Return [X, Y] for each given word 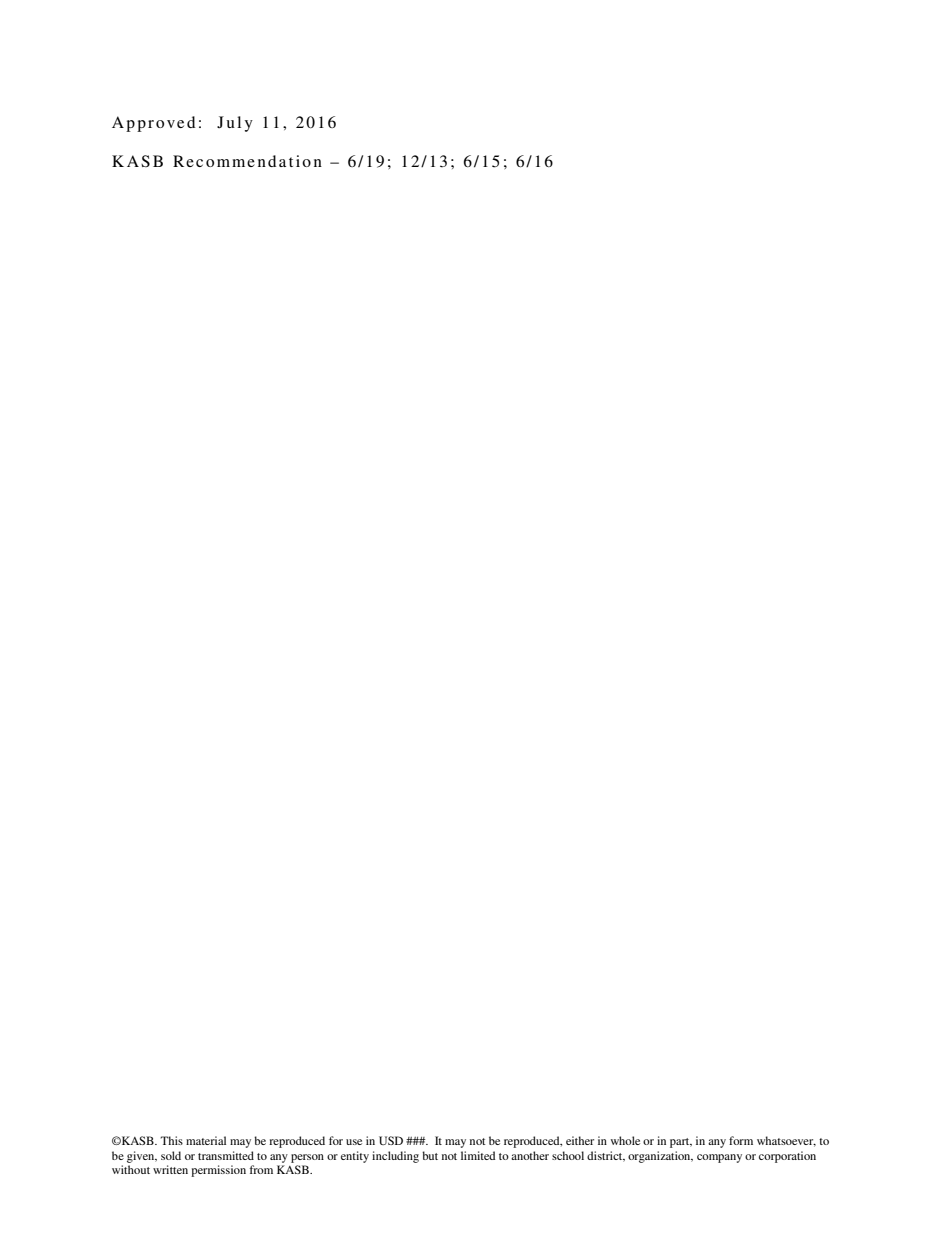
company [719, 1158]
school [568, 1155]
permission [218, 1171]
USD [391, 1140]
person [307, 1158]
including [395, 1157]
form [741, 1140]
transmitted [226, 1155]
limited [478, 1155]
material [206, 1140]
